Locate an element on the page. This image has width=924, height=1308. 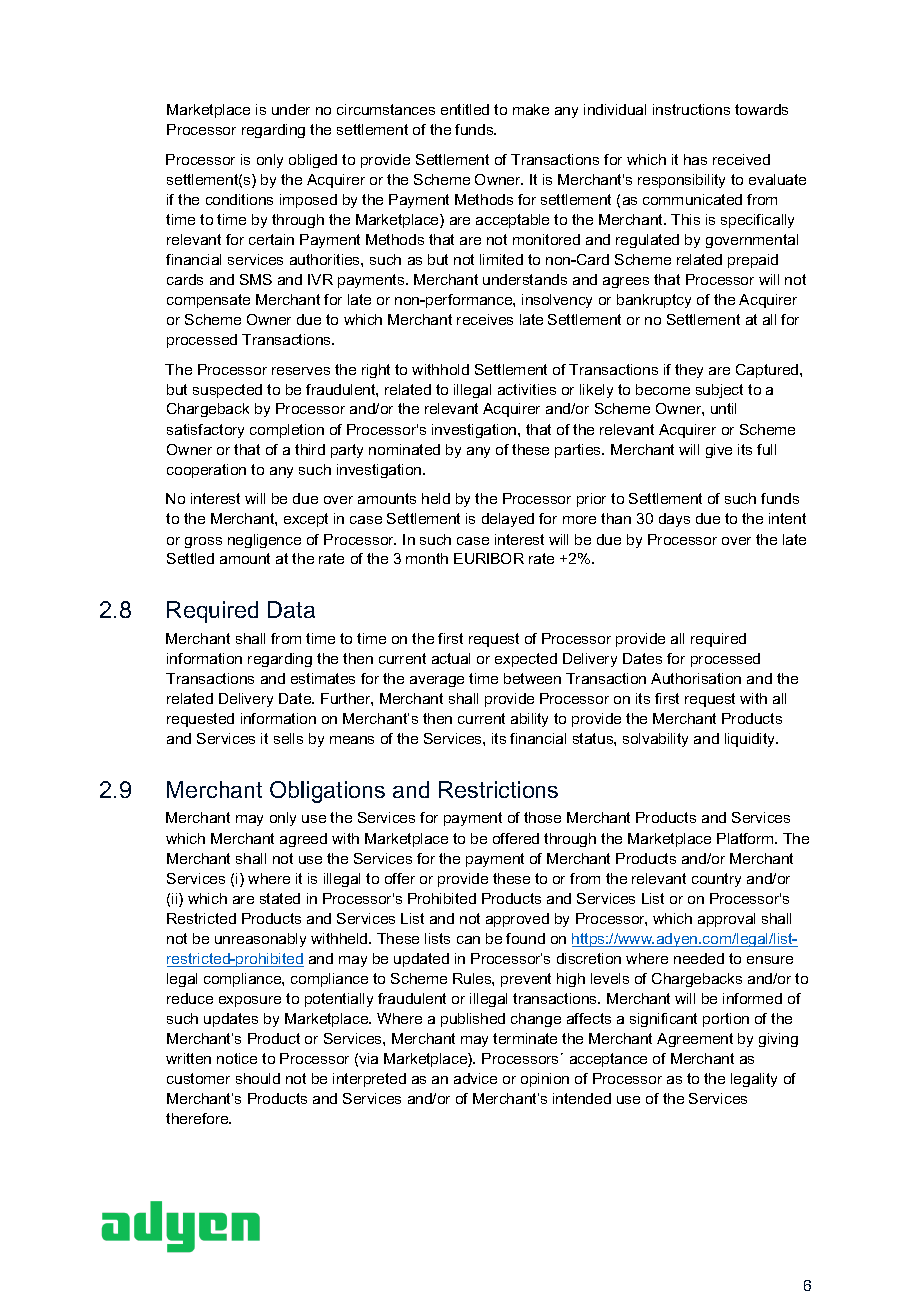
advice is located at coordinates (475, 1078).
